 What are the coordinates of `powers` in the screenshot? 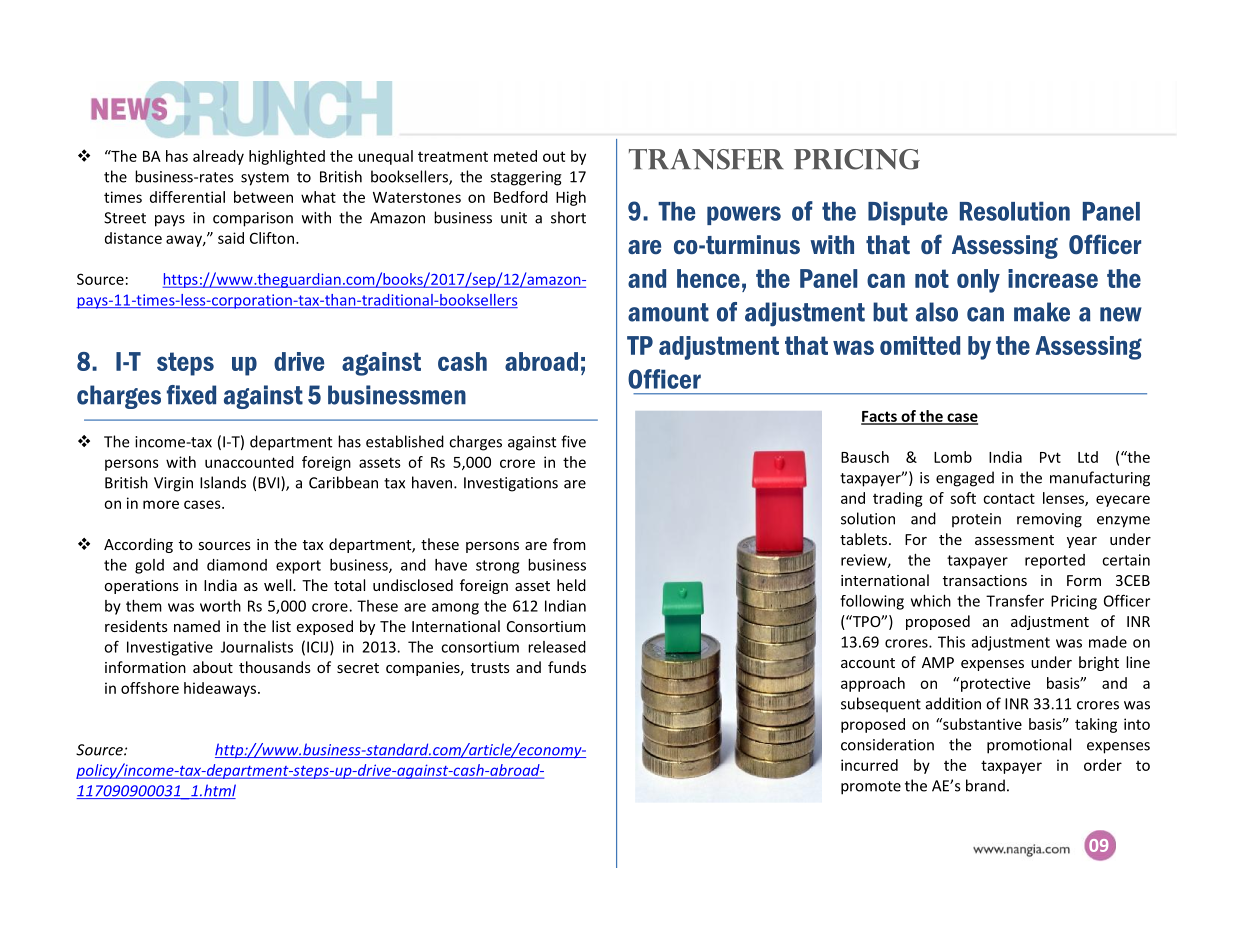 It's located at (744, 215).
